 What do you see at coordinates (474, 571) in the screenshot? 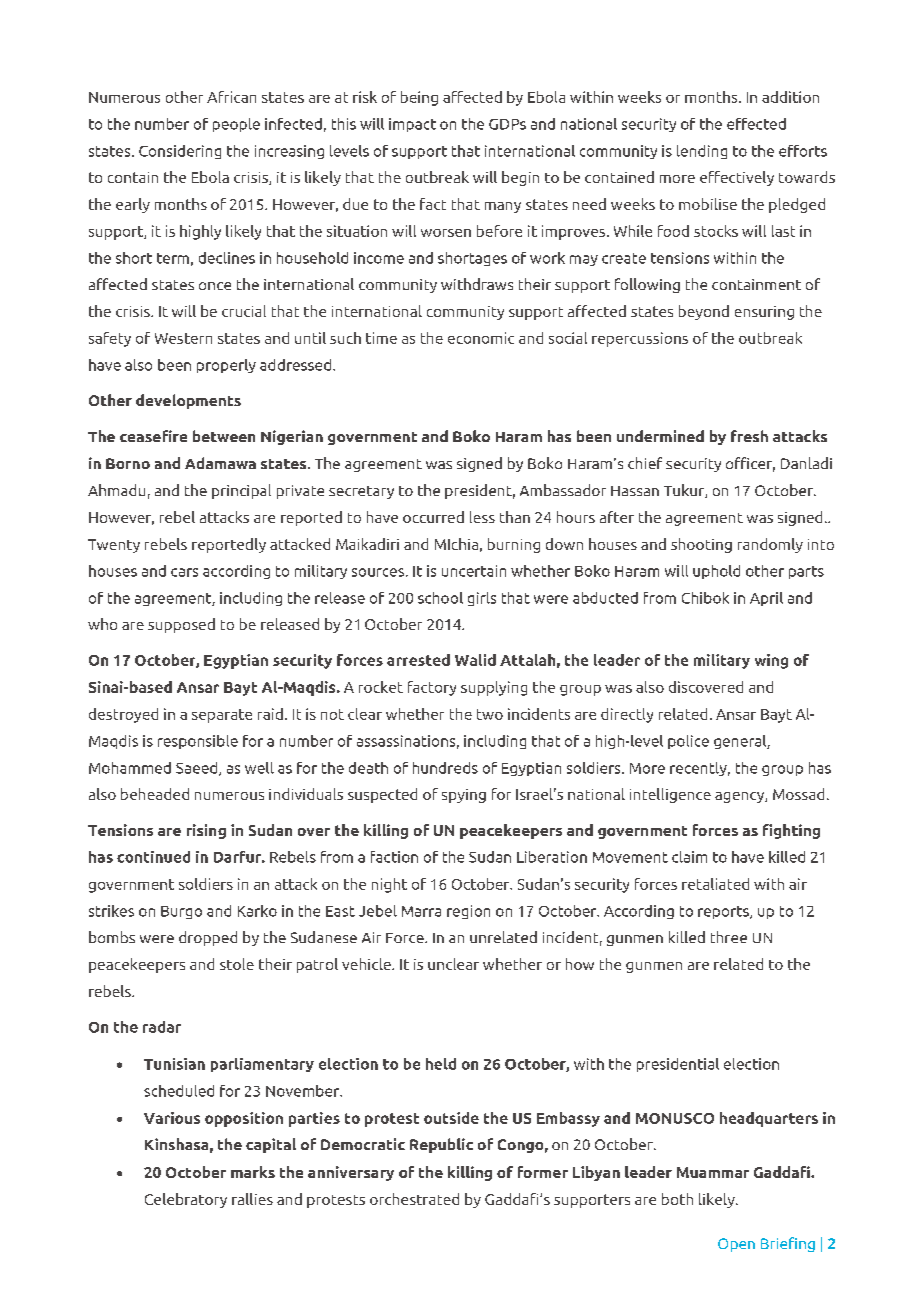
I see `uncertain` at bounding box center [474, 571].
